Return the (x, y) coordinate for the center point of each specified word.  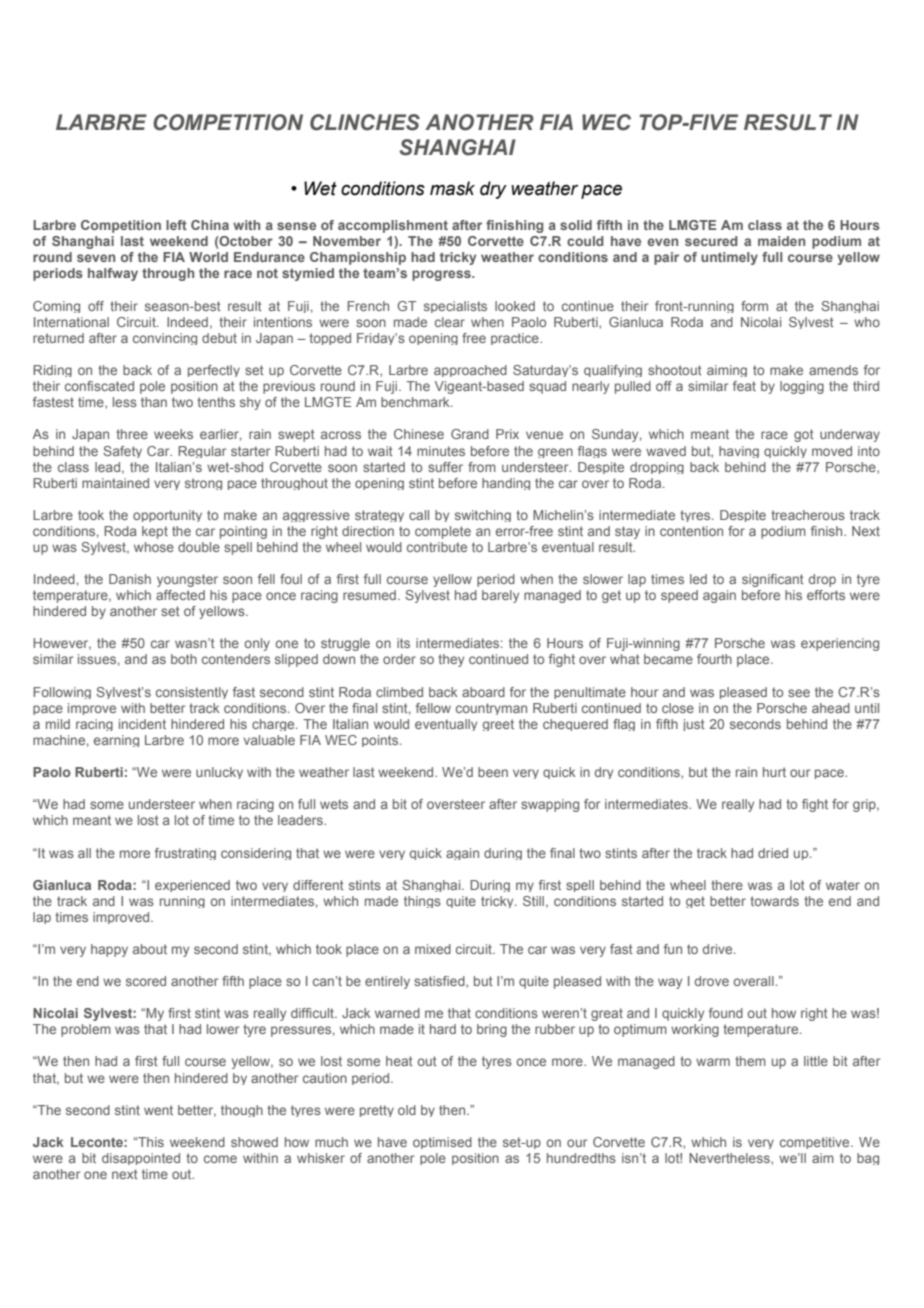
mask (452, 188)
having (739, 452)
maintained (115, 483)
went (158, 1110)
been (493, 772)
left (176, 225)
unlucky (219, 773)
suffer (445, 467)
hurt (774, 772)
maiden (781, 241)
